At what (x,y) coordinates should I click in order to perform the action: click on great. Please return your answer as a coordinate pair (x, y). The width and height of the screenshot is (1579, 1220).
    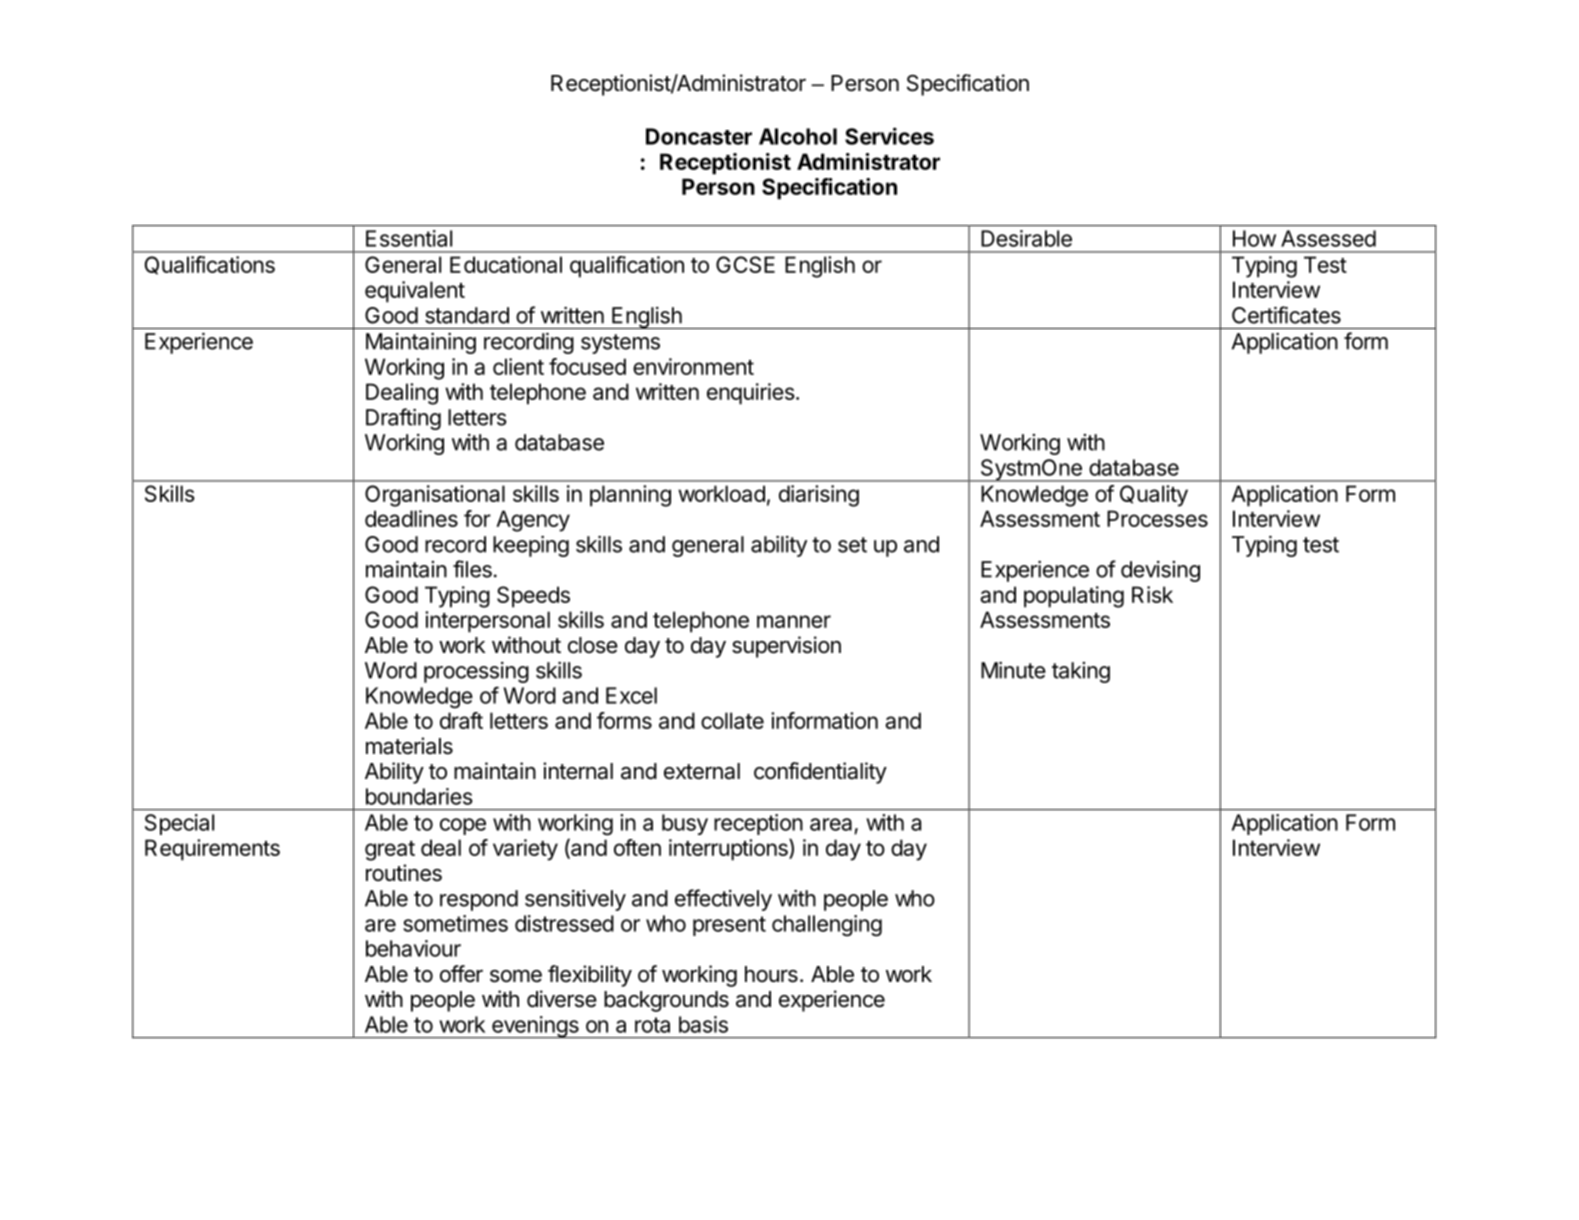
    Looking at the image, I should click on (390, 851).
